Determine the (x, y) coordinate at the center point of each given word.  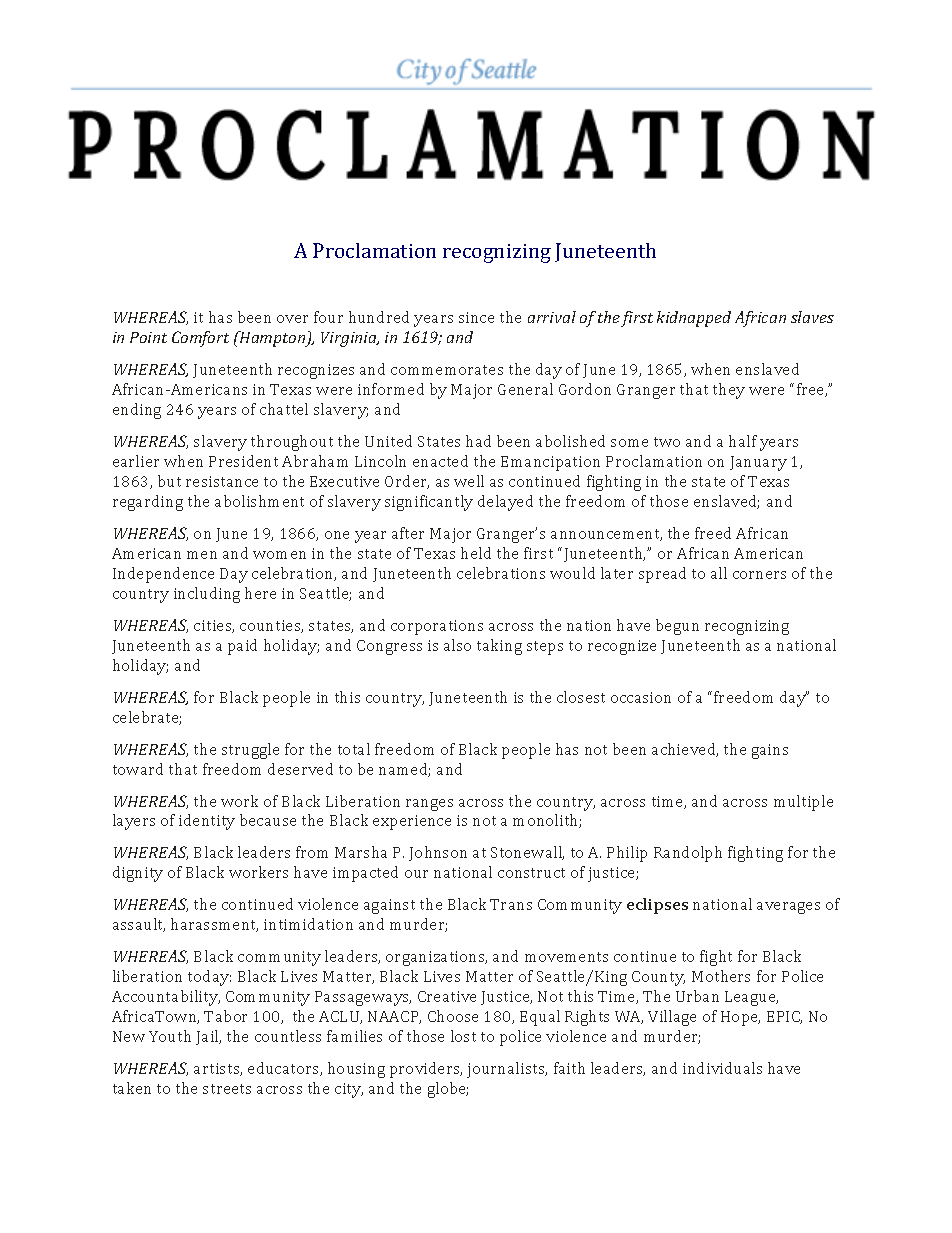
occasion (641, 697)
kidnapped (694, 319)
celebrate (147, 718)
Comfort (200, 339)
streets (227, 1089)
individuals (722, 1068)
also (457, 645)
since (476, 317)
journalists (507, 1070)
